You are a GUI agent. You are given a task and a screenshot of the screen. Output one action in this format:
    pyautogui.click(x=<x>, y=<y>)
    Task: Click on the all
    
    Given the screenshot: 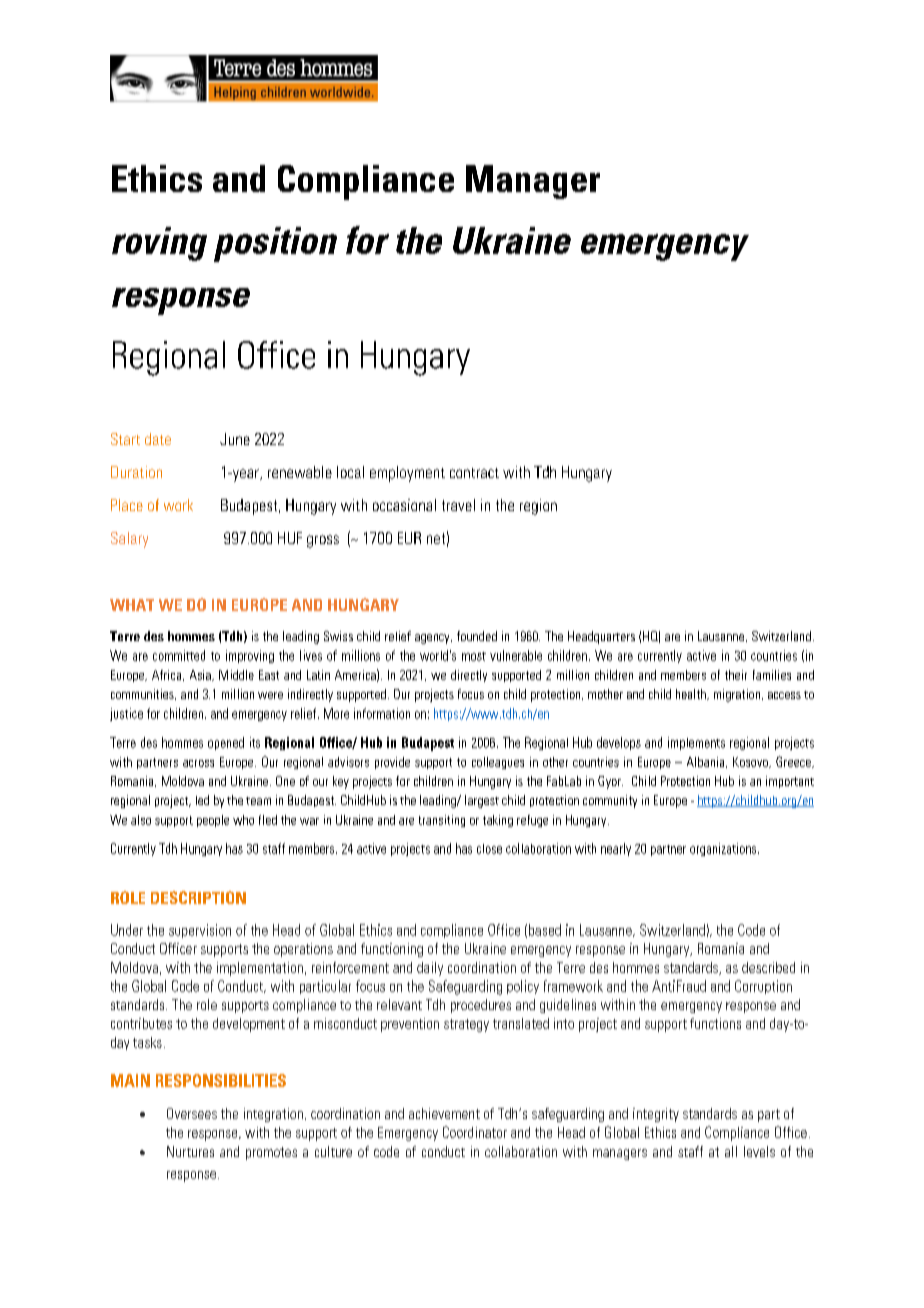 What is the action you would take?
    pyautogui.click(x=731, y=1151)
